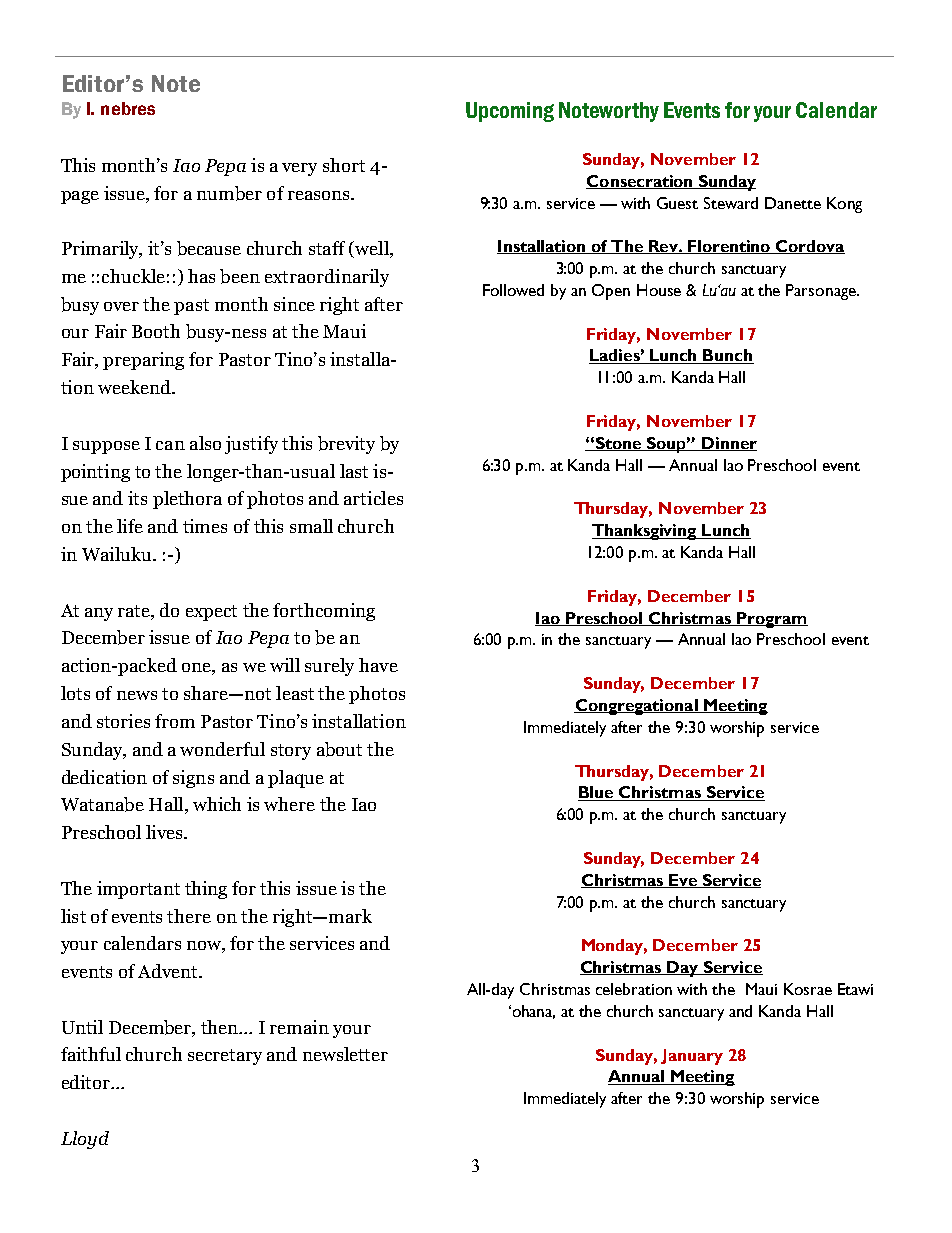 The image size is (952, 1233). What do you see at coordinates (731, 203) in the screenshot?
I see `Steward` at bounding box center [731, 203].
